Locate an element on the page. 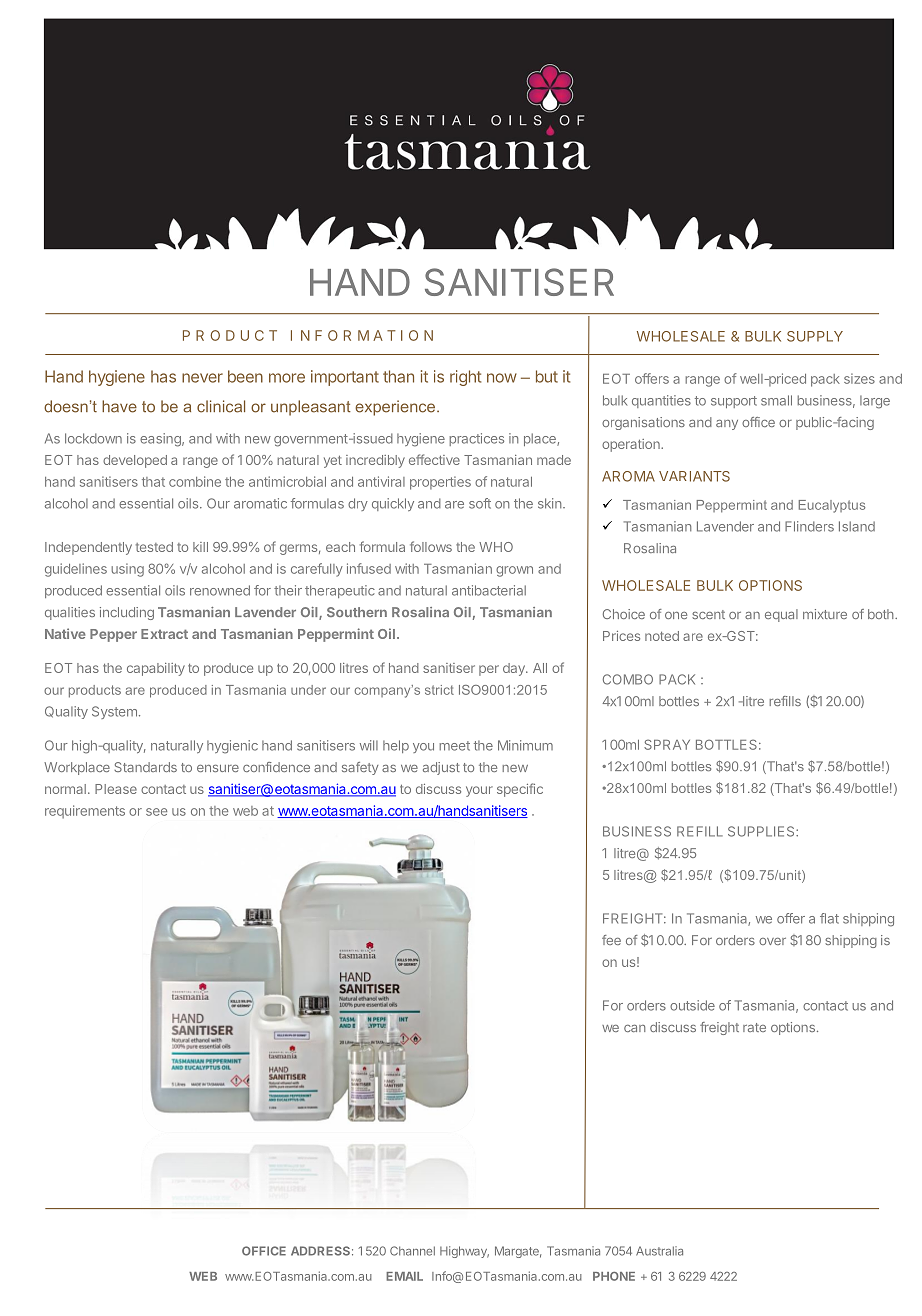 The width and height of the image is (922, 1316). see is located at coordinates (156, 812).
